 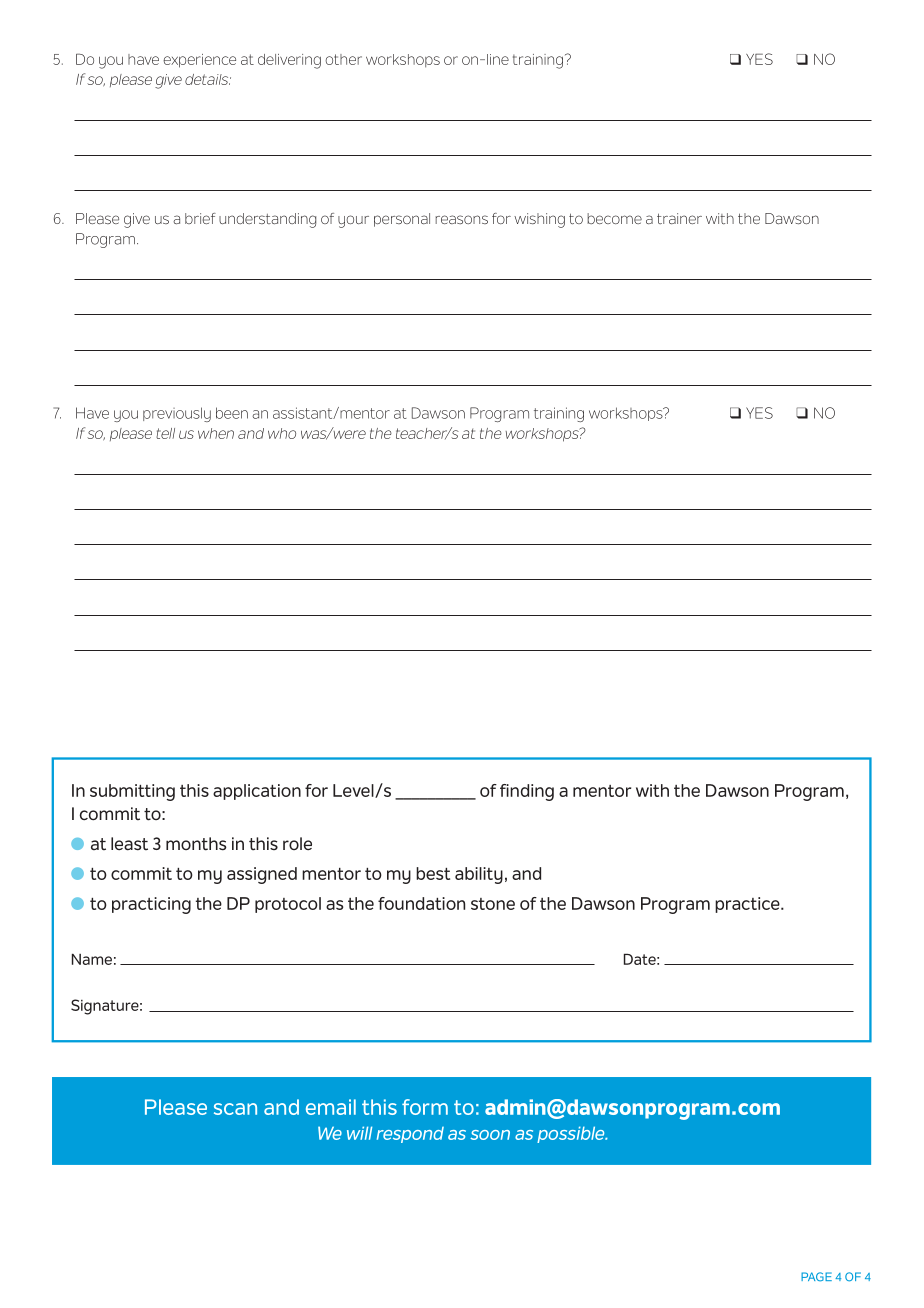 I want to click on possible, so click(x=572, y=1134).
